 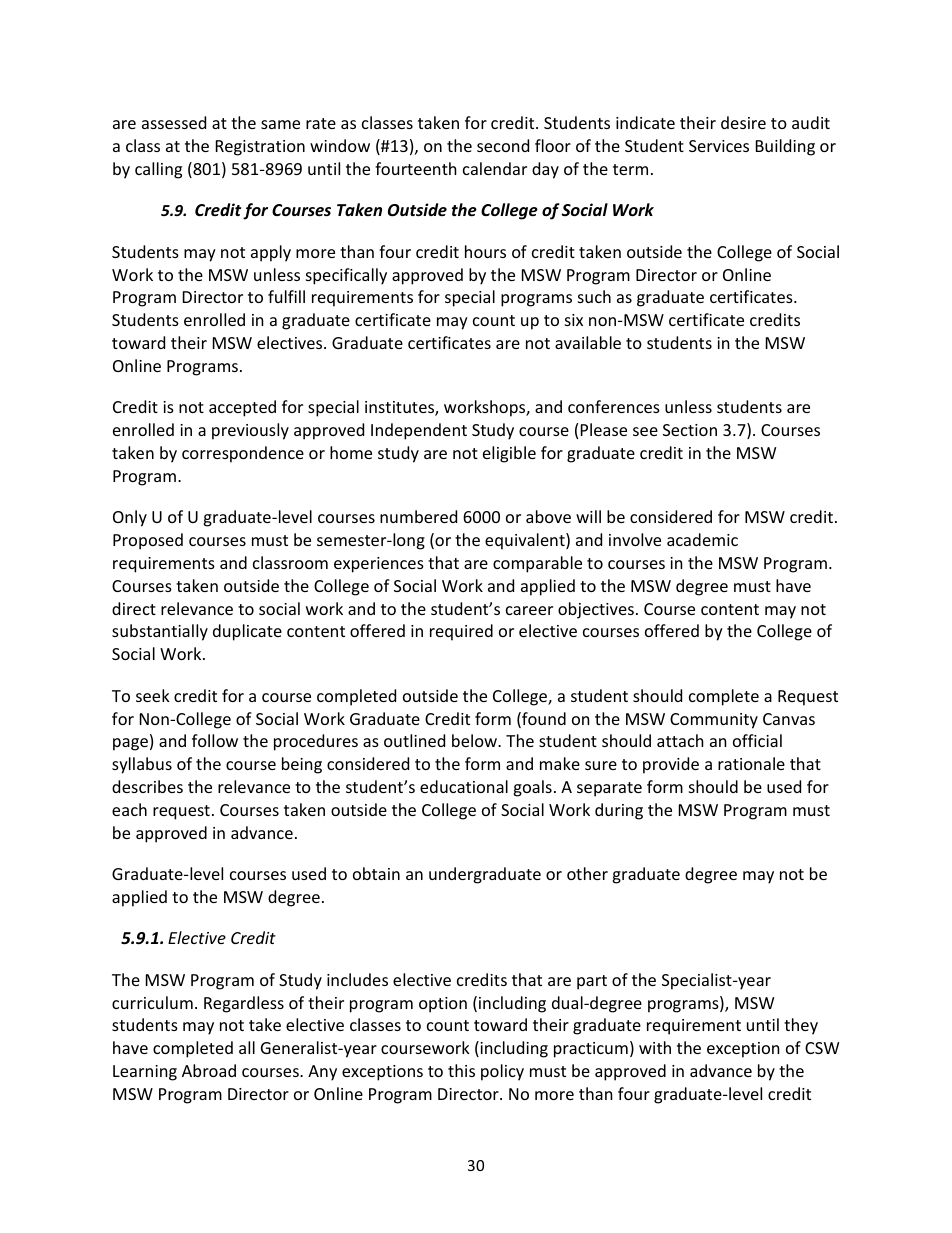 I want to click on they, so click(x=801, y=1026).
